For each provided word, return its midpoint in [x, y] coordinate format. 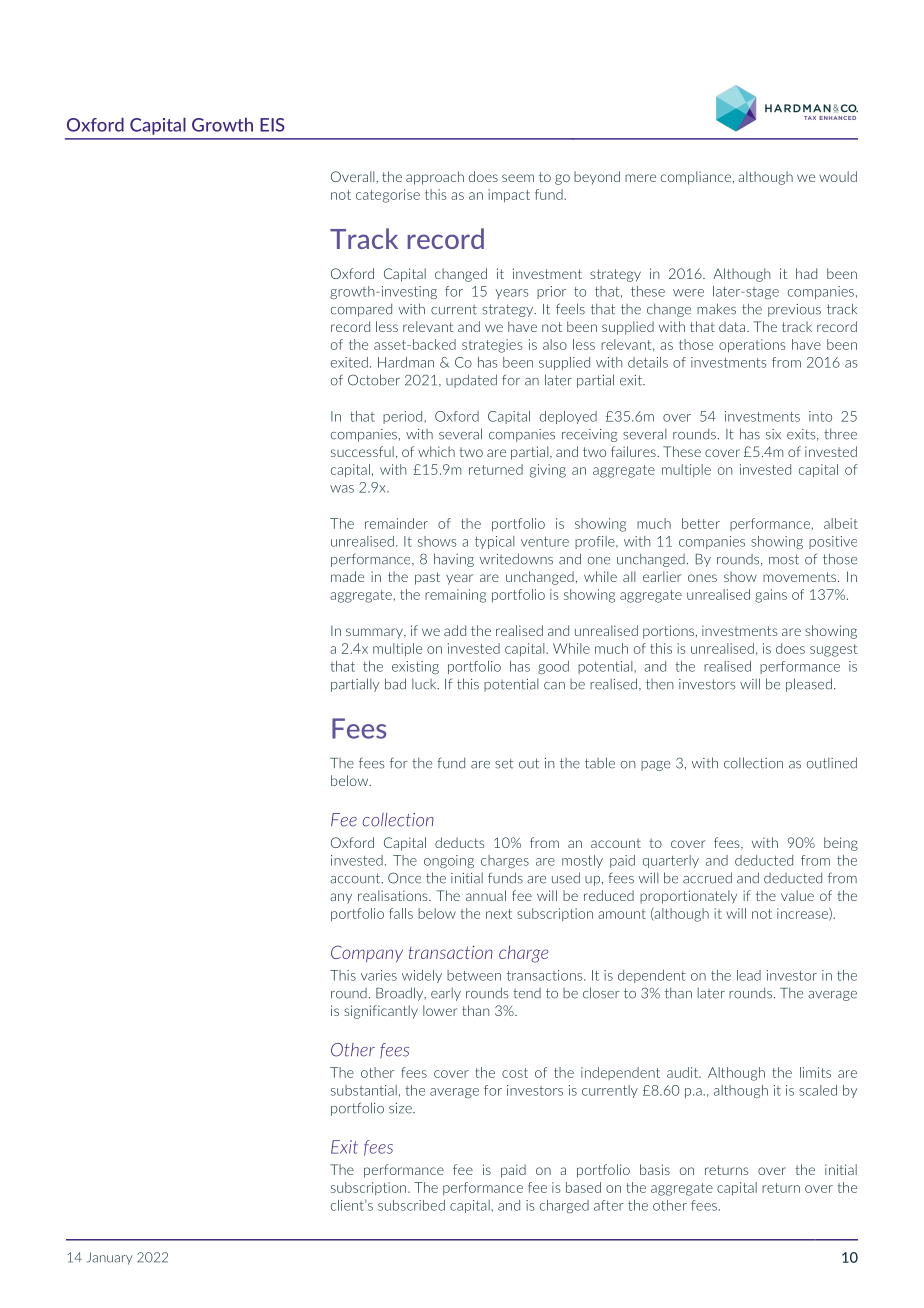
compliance [696, 178]
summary [375, 633]
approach [435, 178]
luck [425, 684]
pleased [809, 685]
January [110, 1258]
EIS [272, 125]
